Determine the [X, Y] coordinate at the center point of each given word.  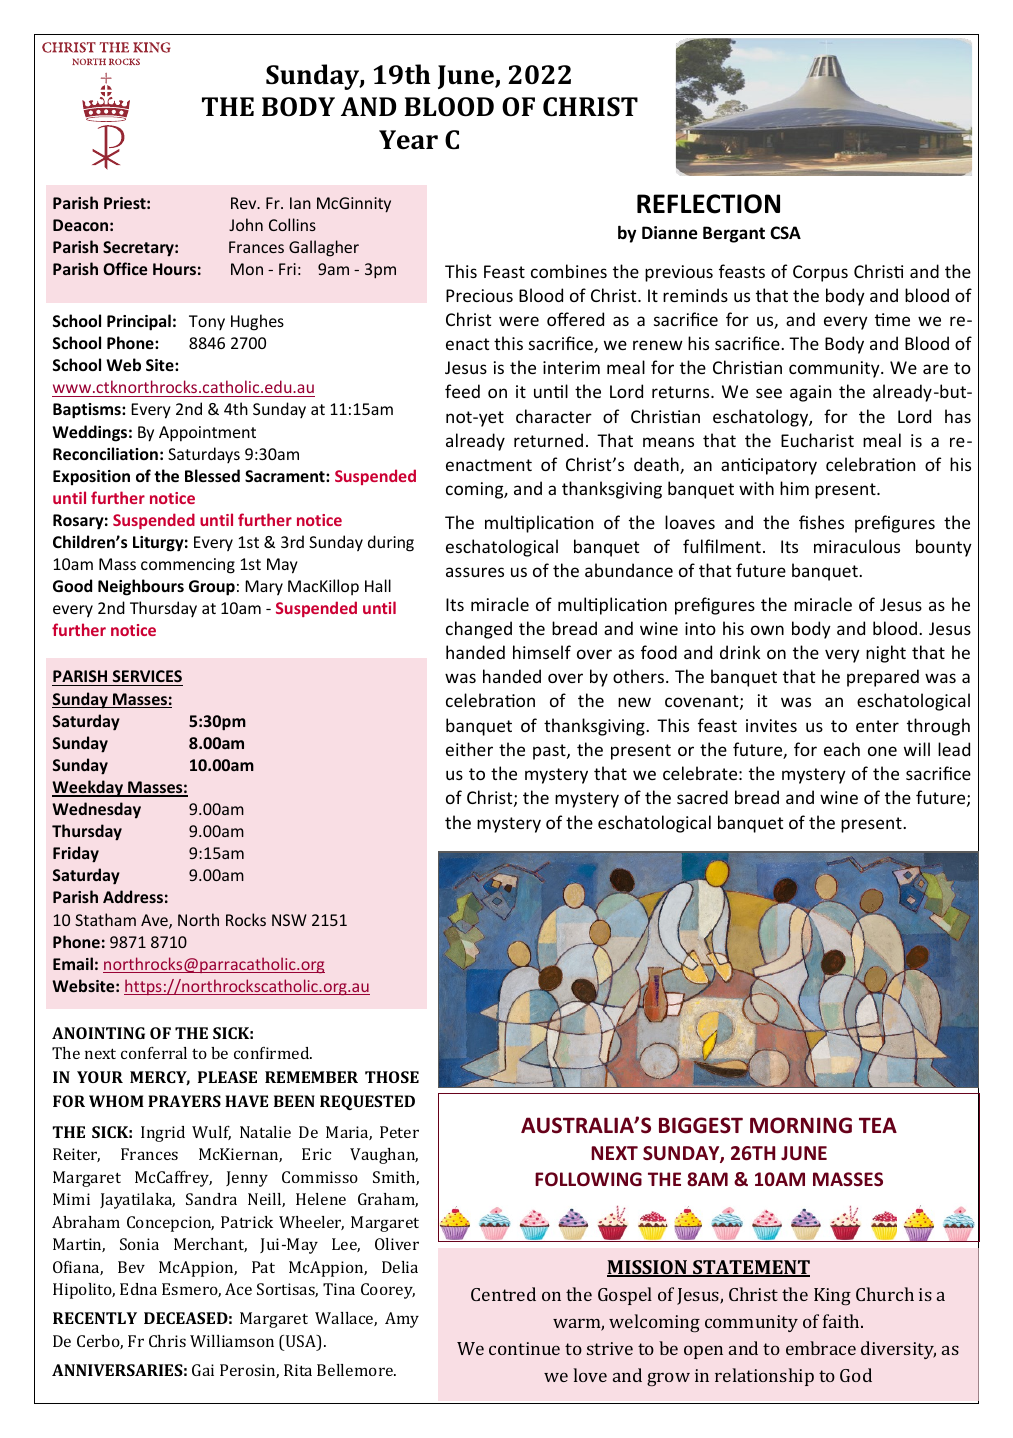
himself [542, 652]
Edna [138, 1289]
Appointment [207, 434]
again [810, 393]
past [550, 752]
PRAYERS [184, 1101]
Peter [399, 1132]
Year [408, 140]
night [886, 654]
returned [548, 440]
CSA [785, 232]
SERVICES [147, 676]
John [246, 224]
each [842, 749]
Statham [105, 919]
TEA [878, 1125]
